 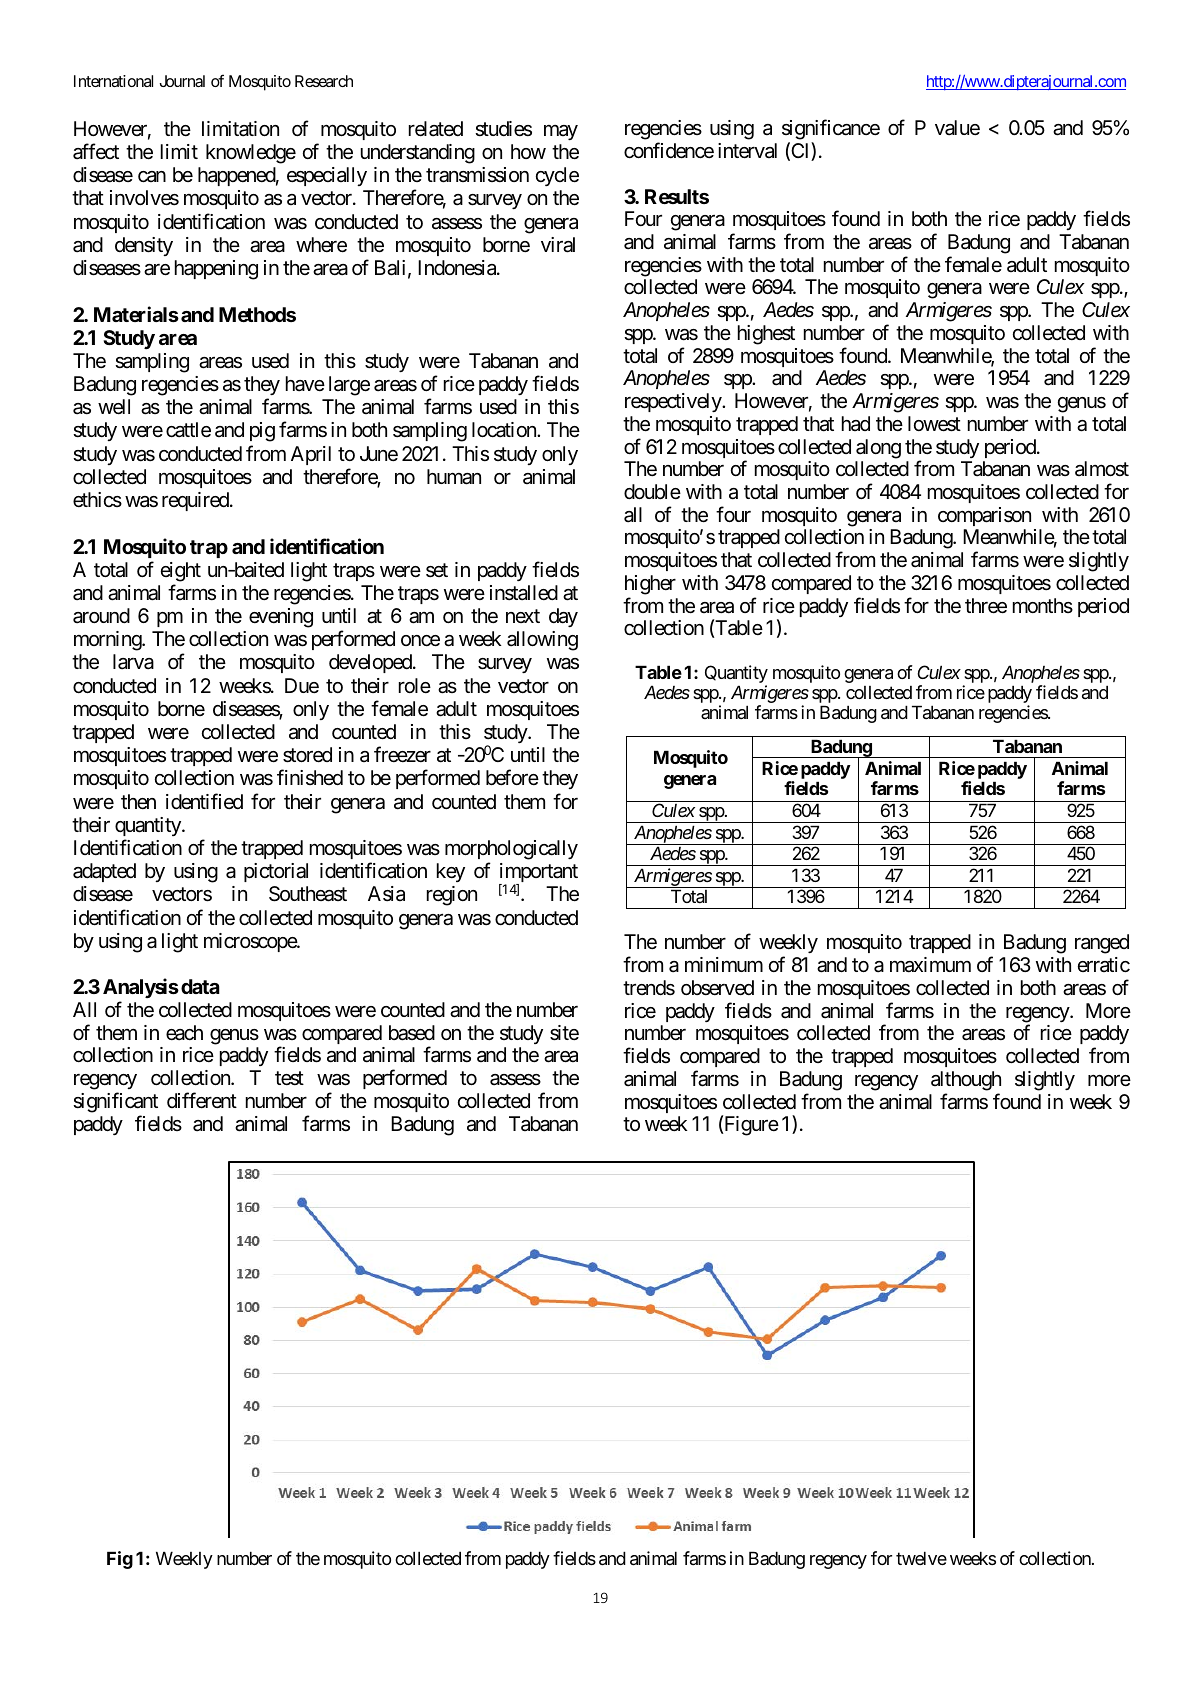 What do you see at coordinates (181, 572) in the screenshot?
I see `eight` at bounding box center [181, 572].
